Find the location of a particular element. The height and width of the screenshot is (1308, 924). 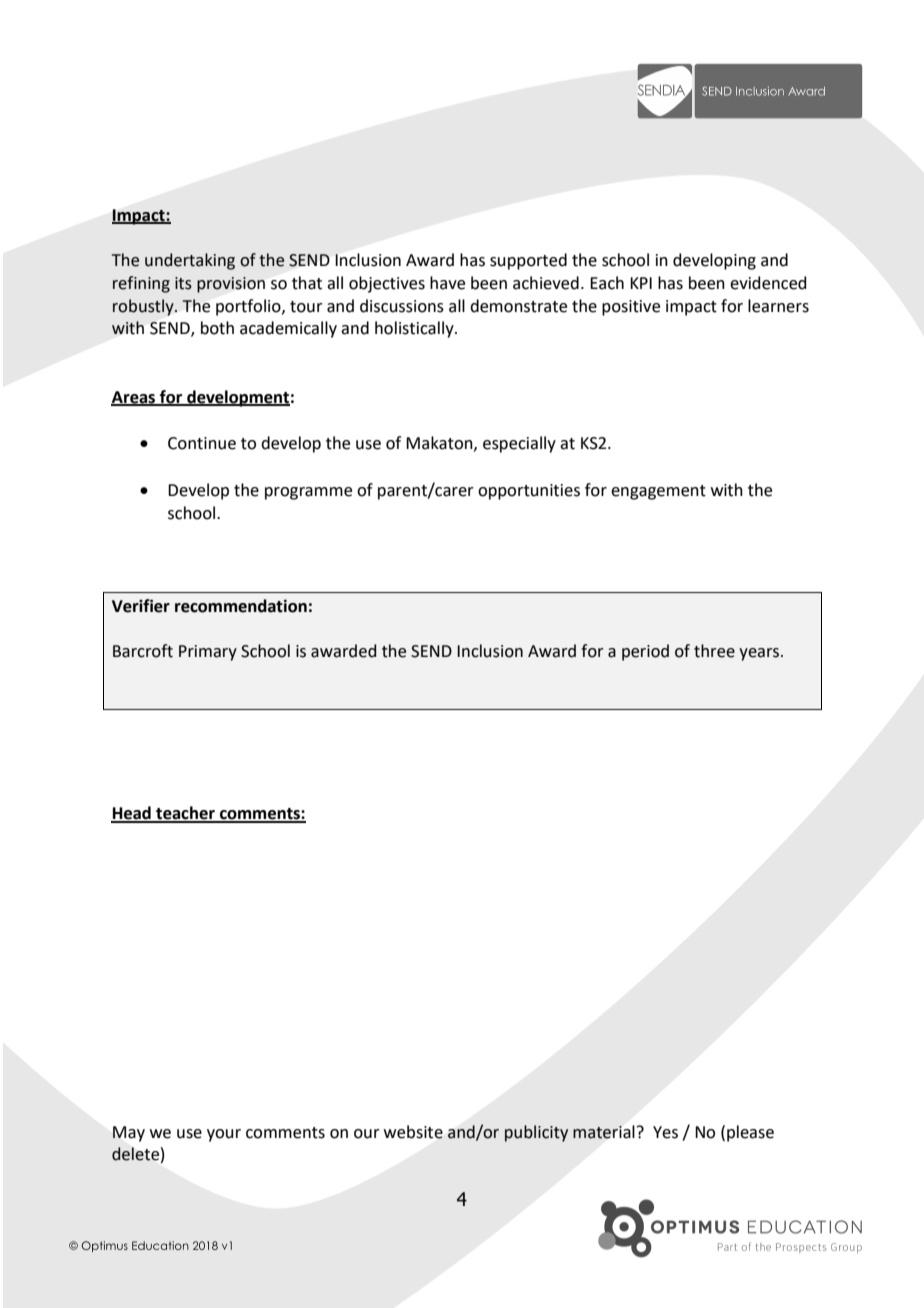

KPI is located at coordinates (641, 283).
